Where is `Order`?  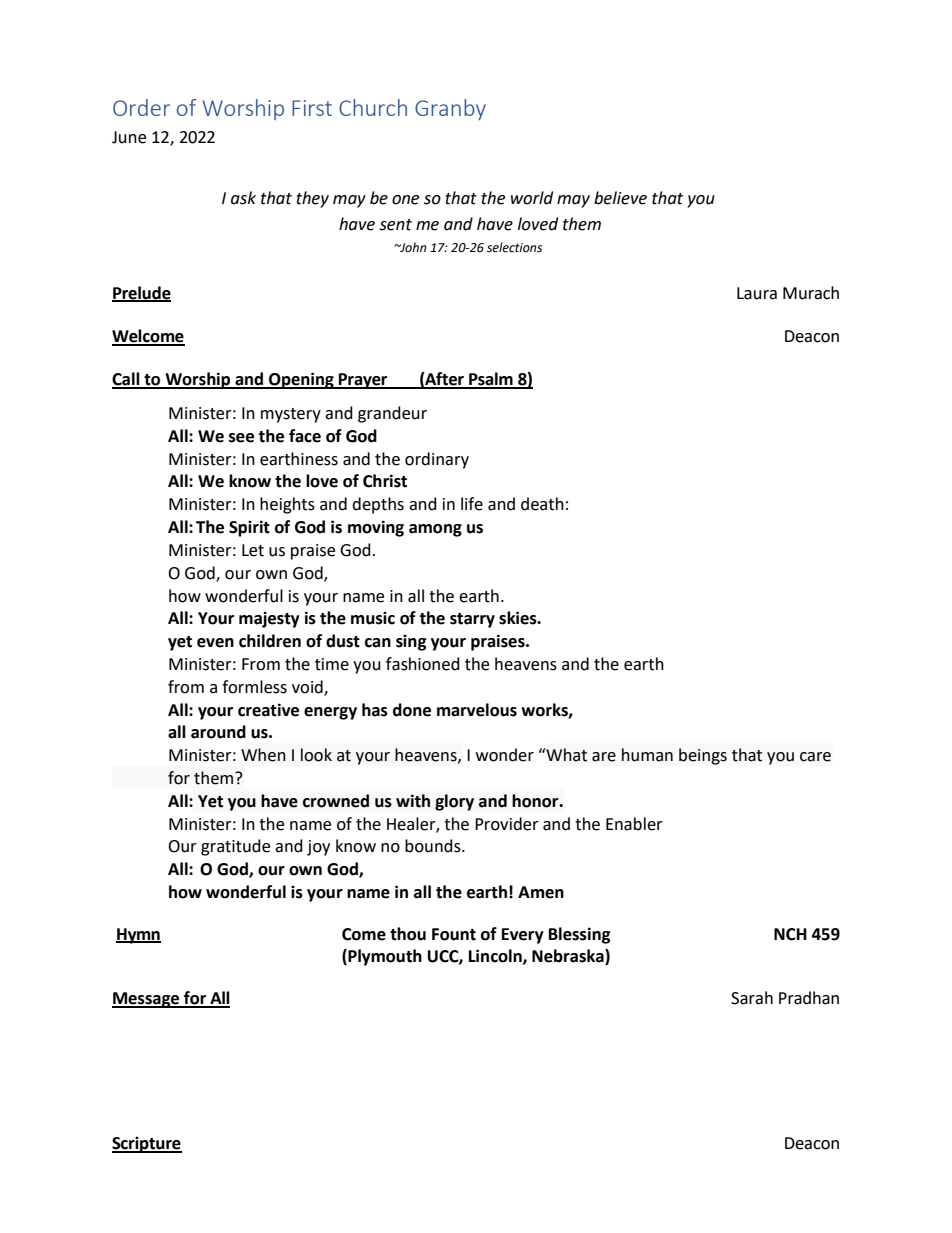 Order is located at coordinates (141, 107).
